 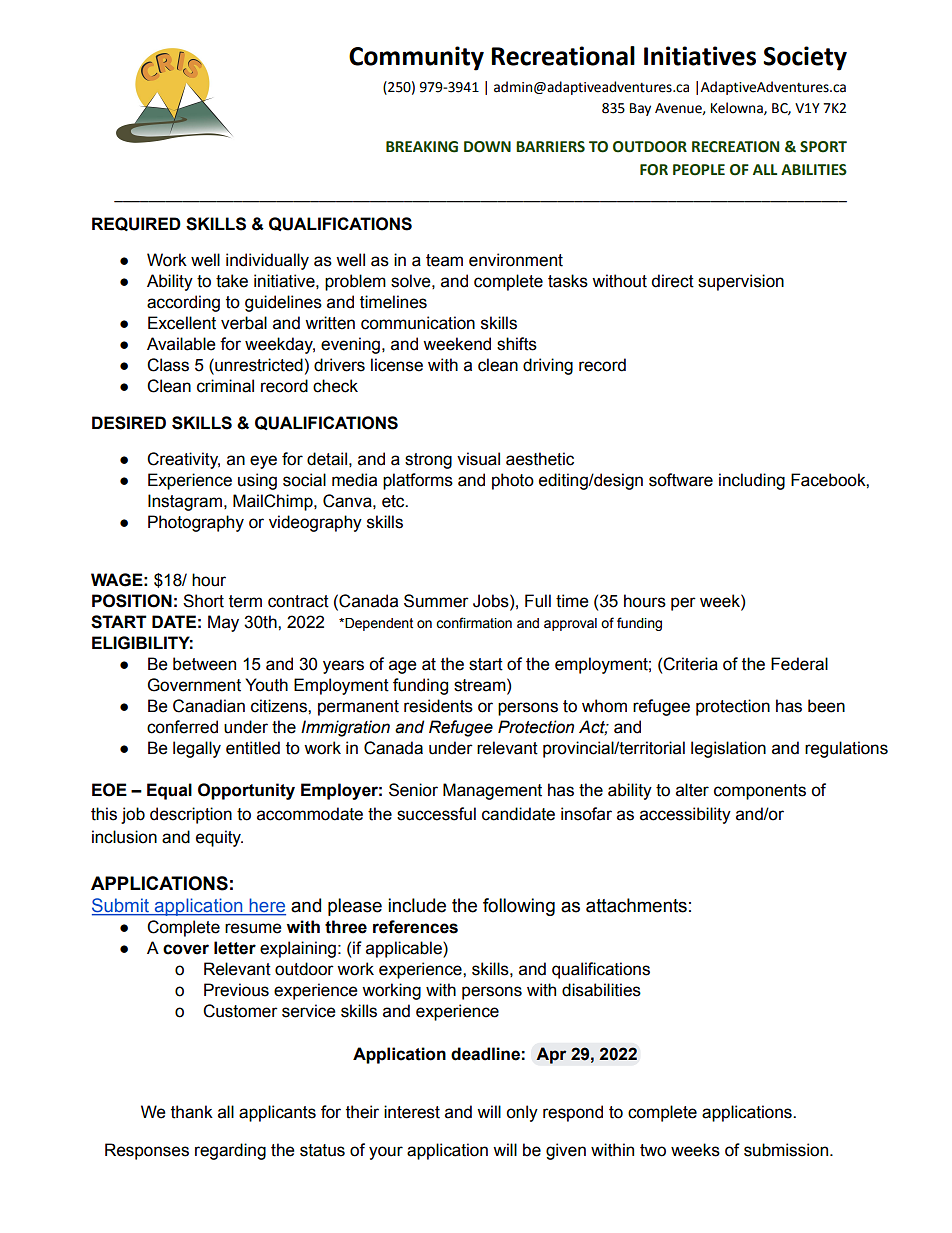 I want to click on visual, so click(x=478, y=459).
